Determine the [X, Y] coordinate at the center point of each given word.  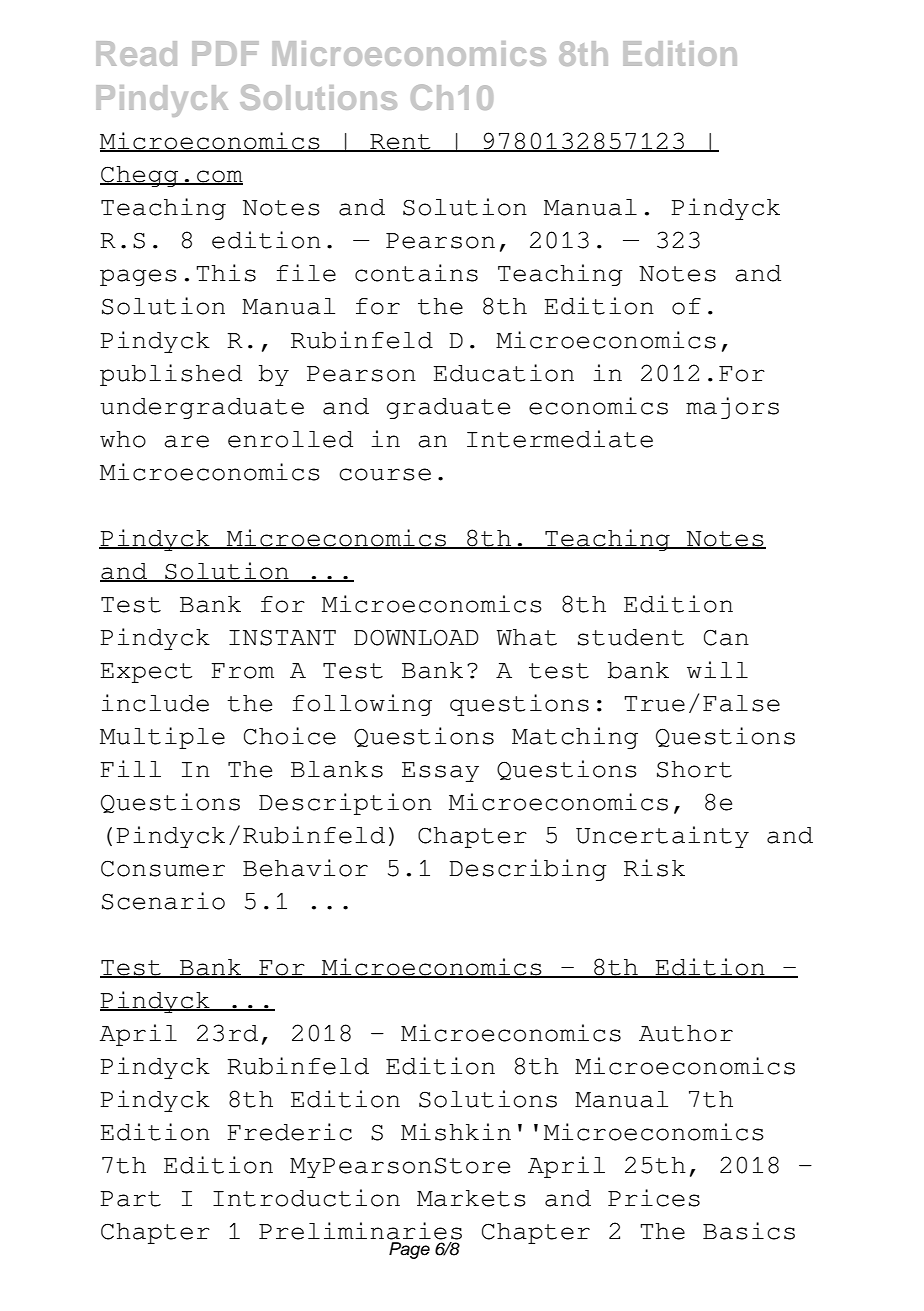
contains [416, 273]
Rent [400, 143]
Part [130, 1199]
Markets [471, 1198]
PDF [225, 53]
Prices [654, 1198]
